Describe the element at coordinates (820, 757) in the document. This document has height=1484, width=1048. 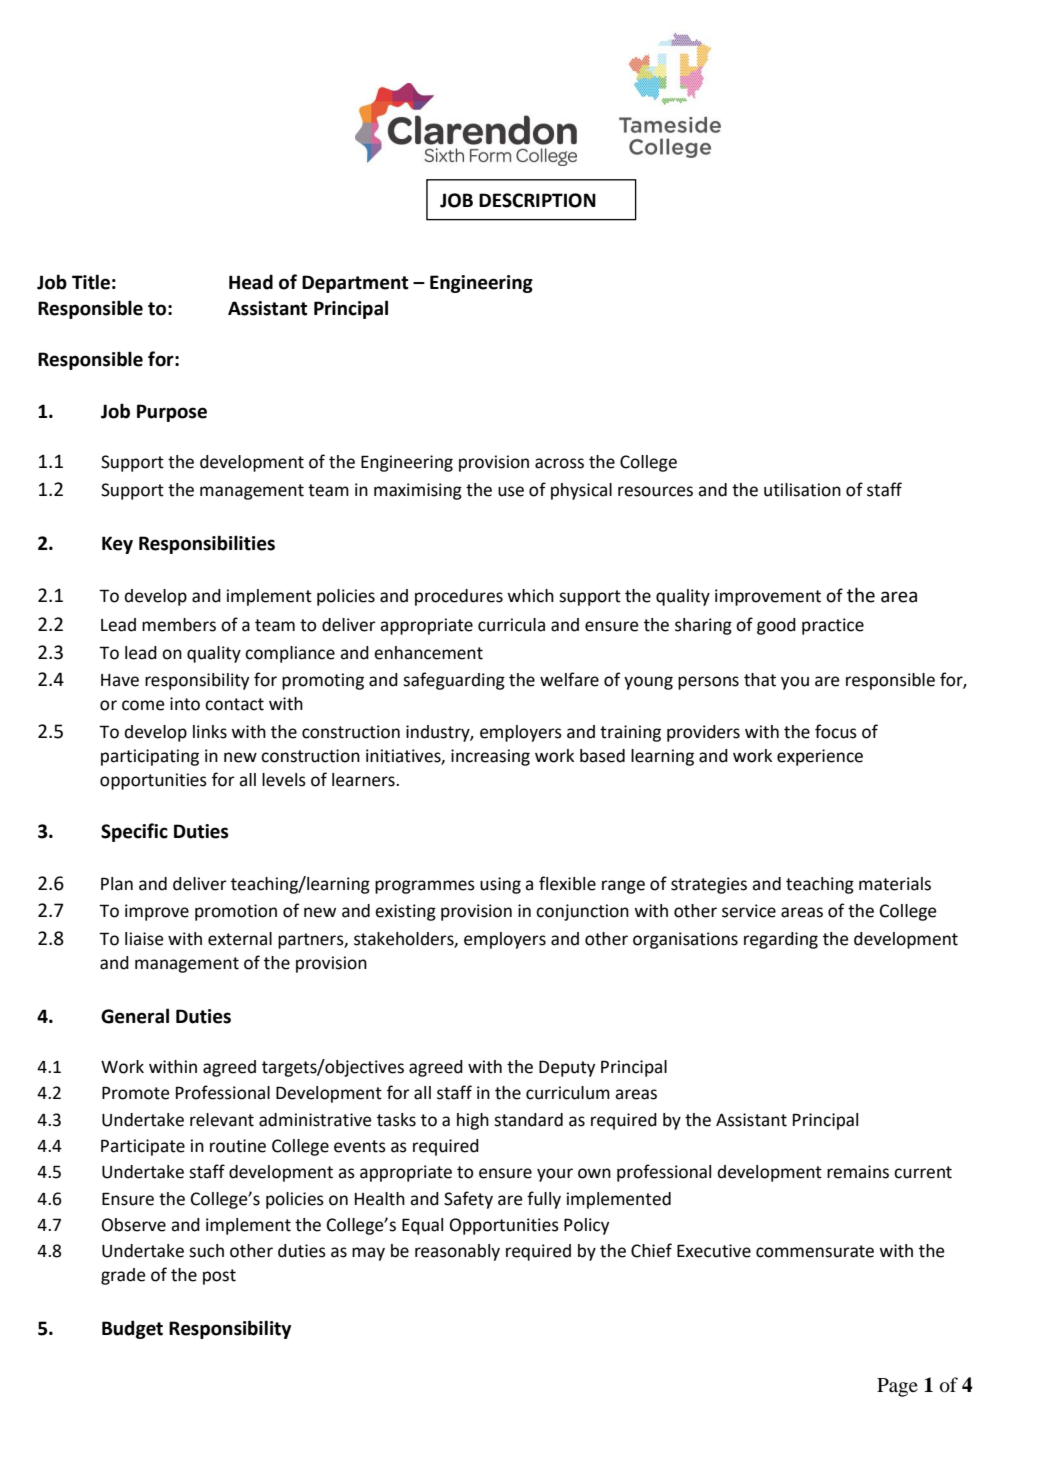
I see `experience` at that location.
